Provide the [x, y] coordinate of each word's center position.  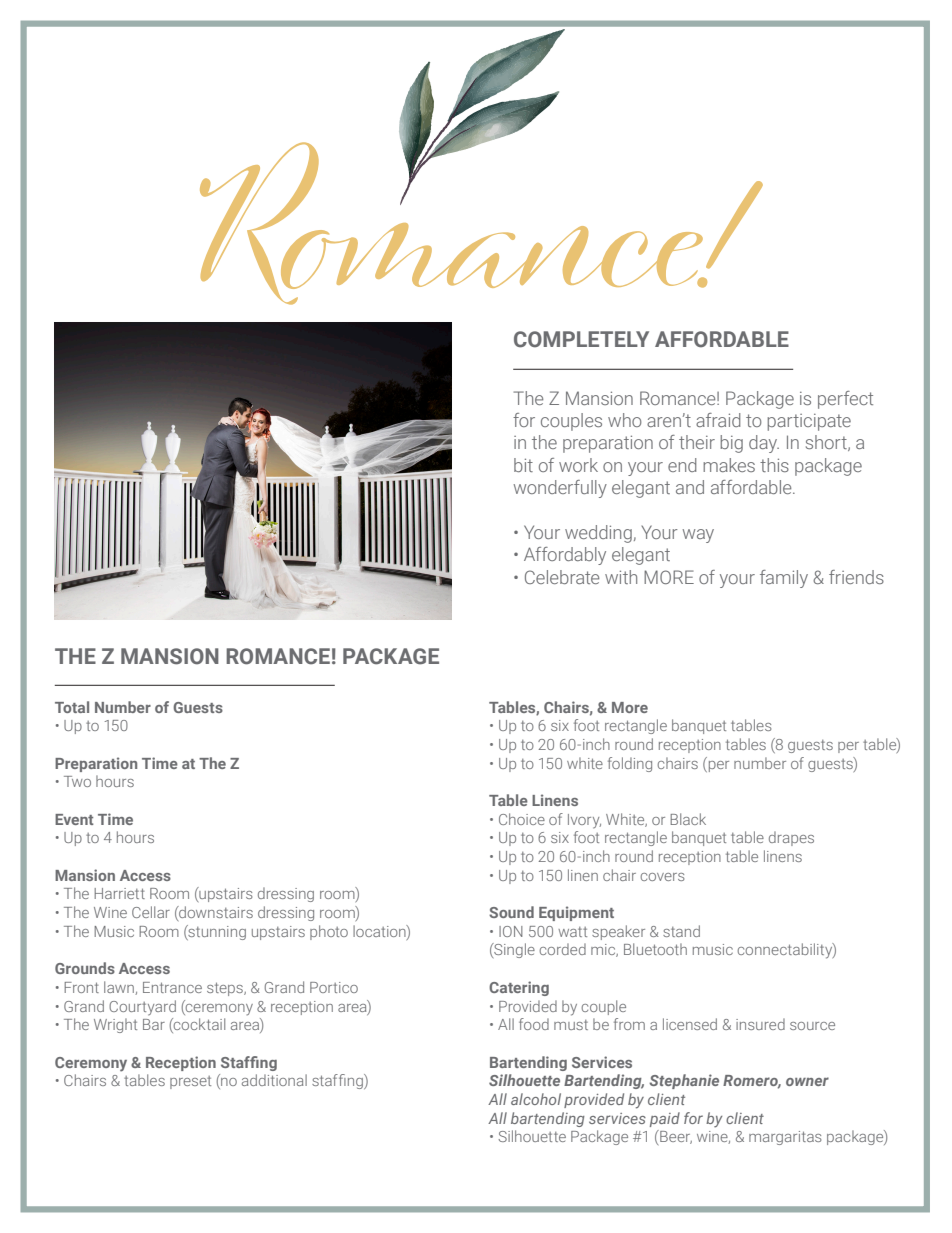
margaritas [785, 1138]
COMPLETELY [581, 339]
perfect [845, 400]
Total [72, 707]
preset [190, 1082]
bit [523, 465]
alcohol [536, 1099]
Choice [522, 819]
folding [630, 764]
